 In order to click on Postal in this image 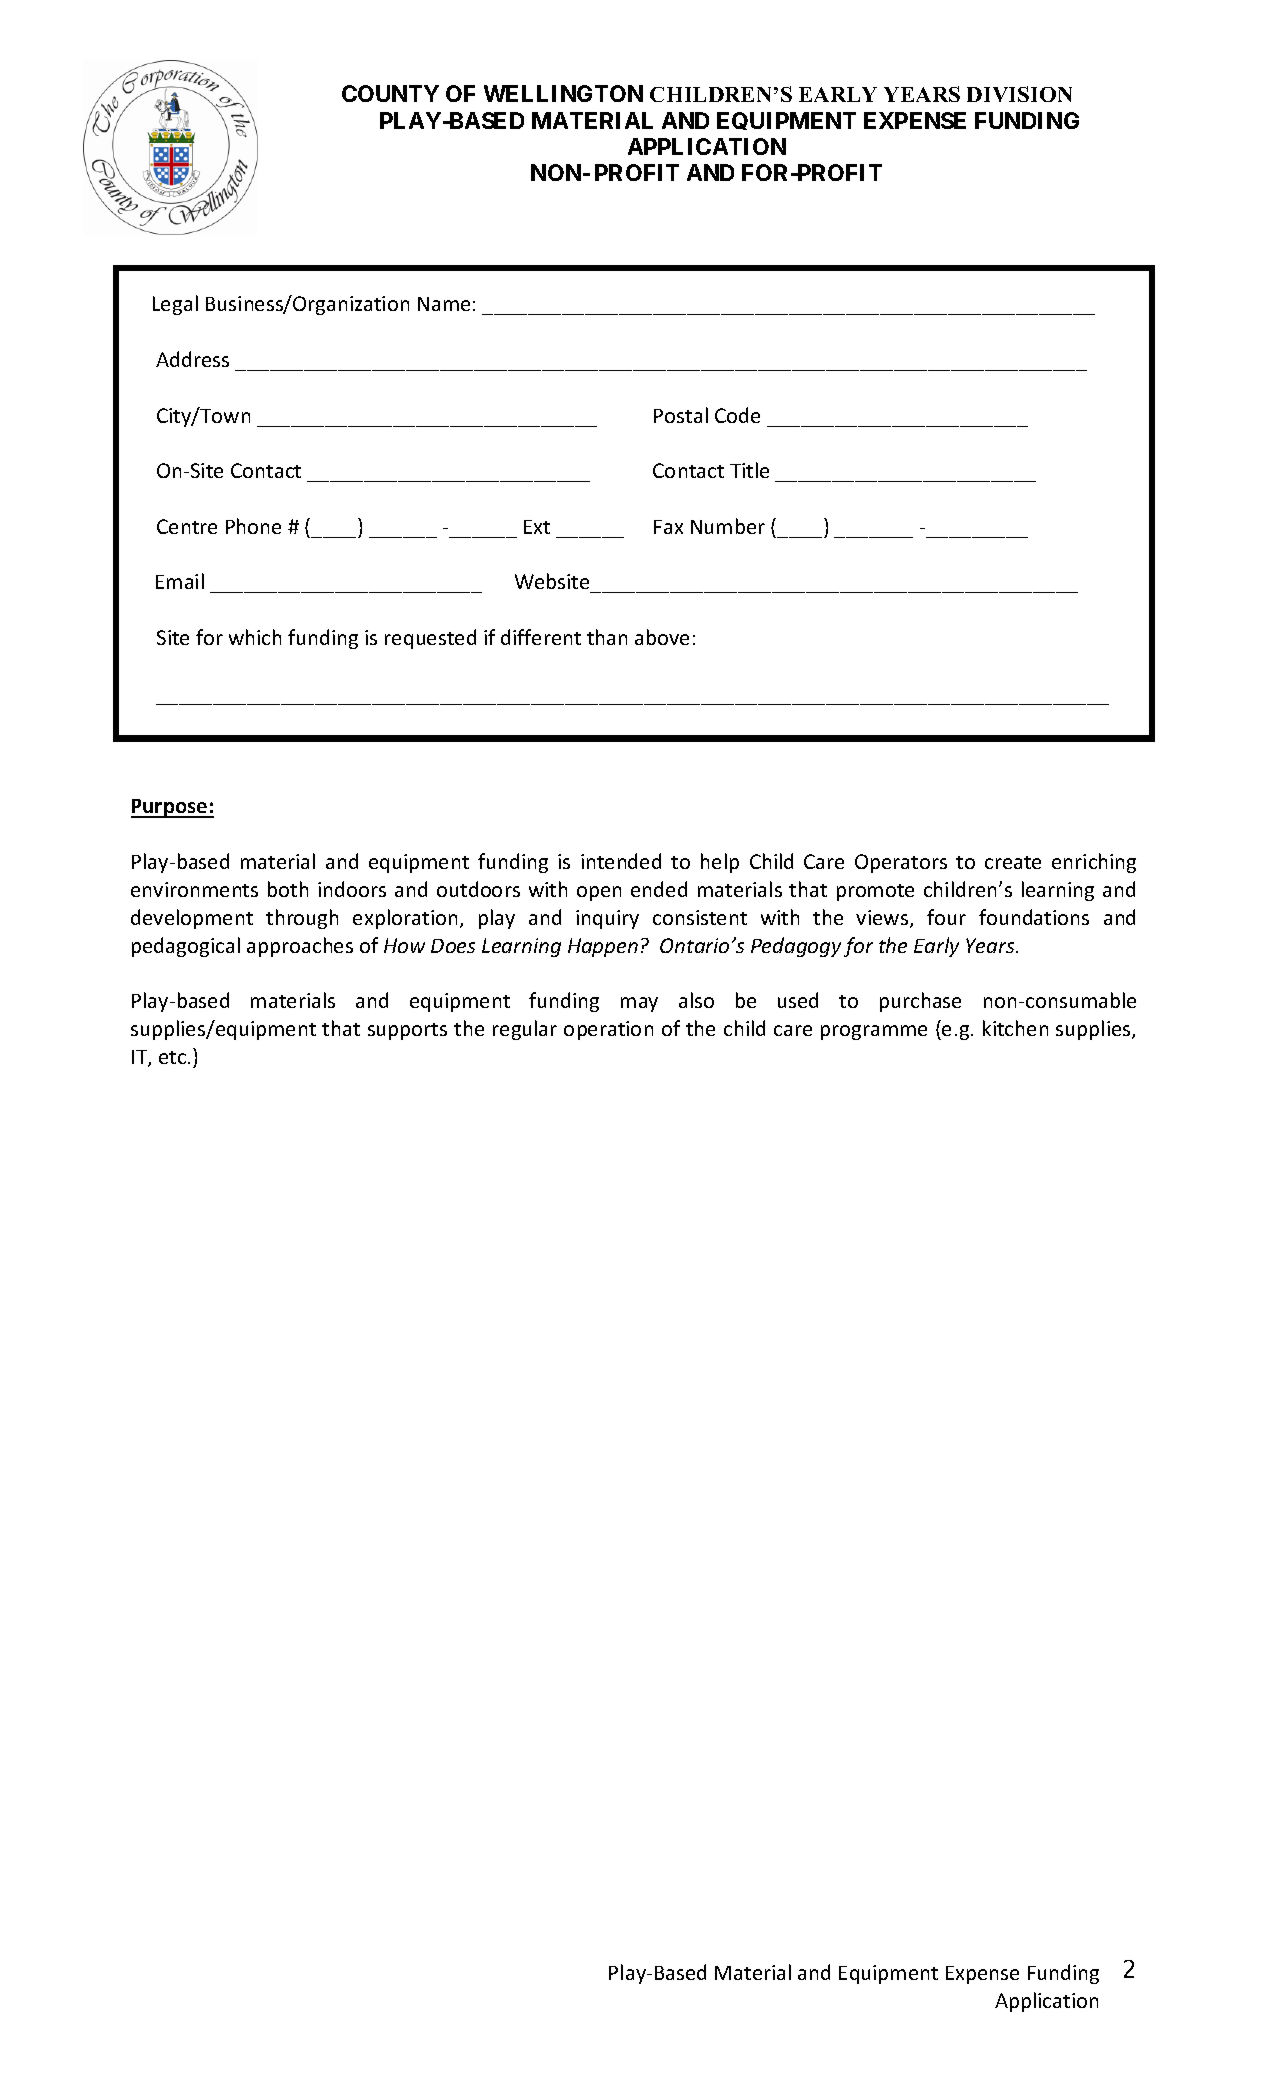, I will do `click(681, 415)`.
